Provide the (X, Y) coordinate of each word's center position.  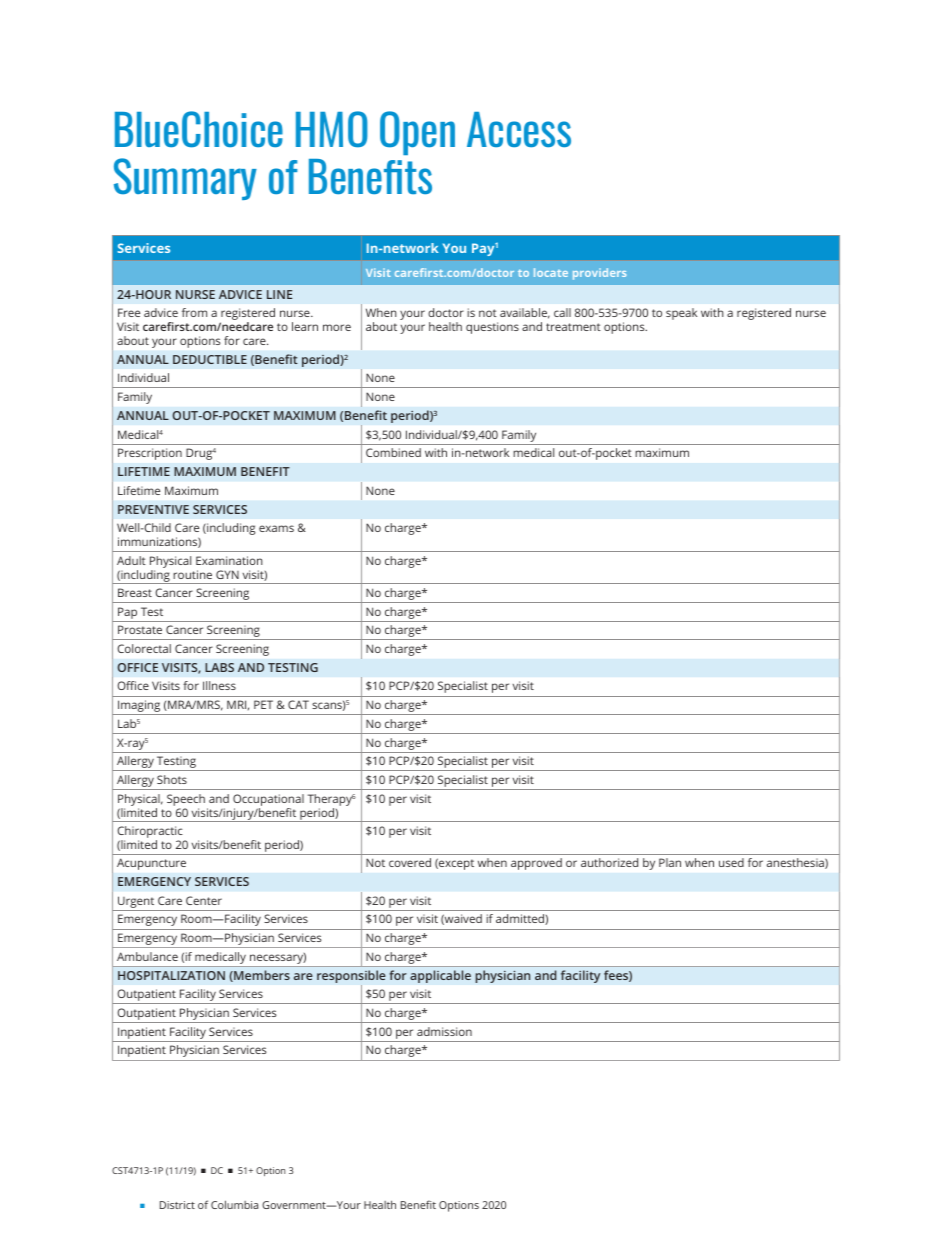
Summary (185, 179)
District (177, 1205)
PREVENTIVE (153, 509)
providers (599, 274)
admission (444, 1031)
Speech (186, 800)
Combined (393, 452)
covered (410, 862)
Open (417, 133)
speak (681, 314)
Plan (670, 862)
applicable (440, 976)
